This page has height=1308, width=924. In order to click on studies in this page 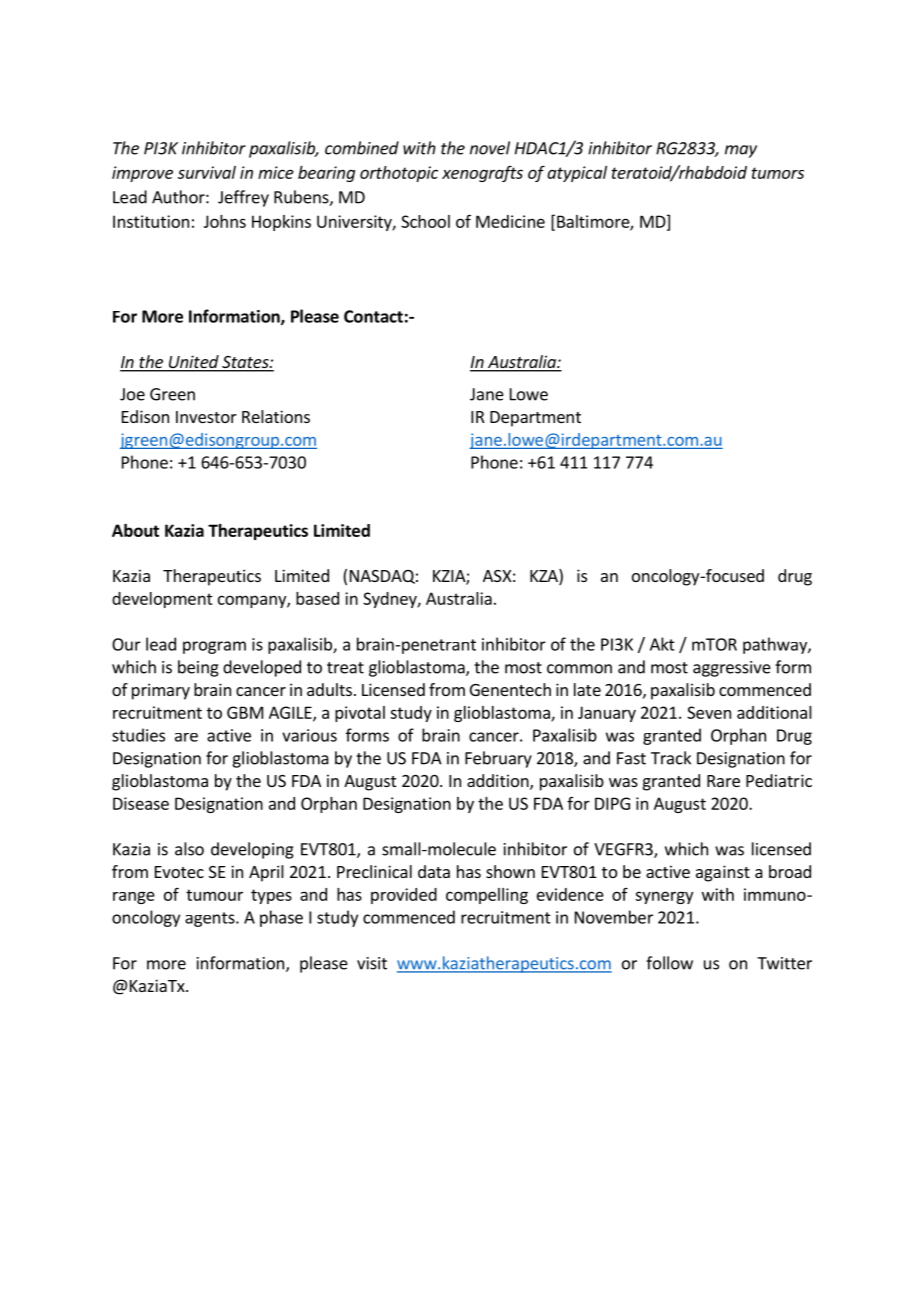, I will do `click(138, 735)`.
